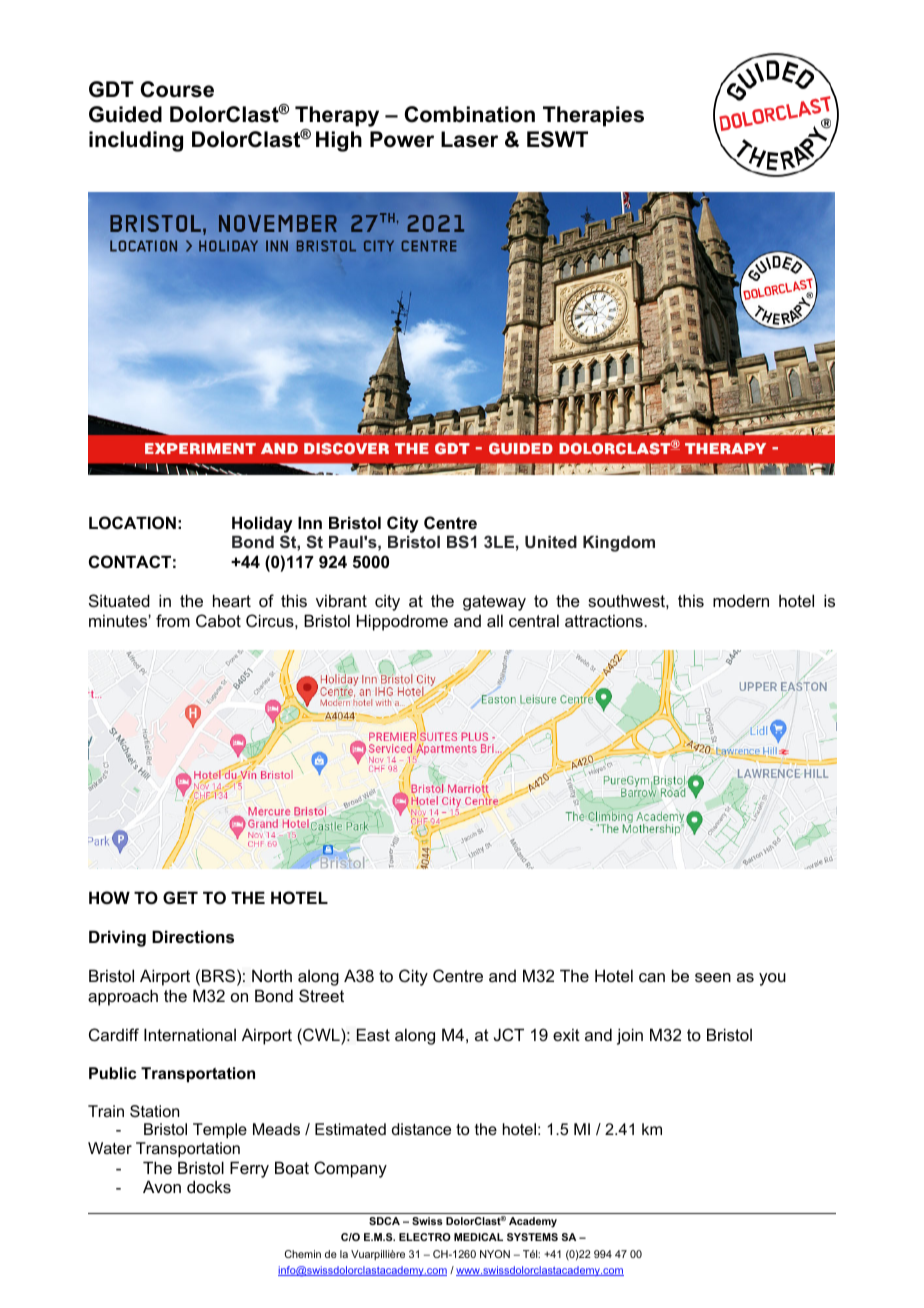  What do you see at coordinates (209, 1186) in the screenshot?
I see `docks` at bounding box center [209, 1186].
